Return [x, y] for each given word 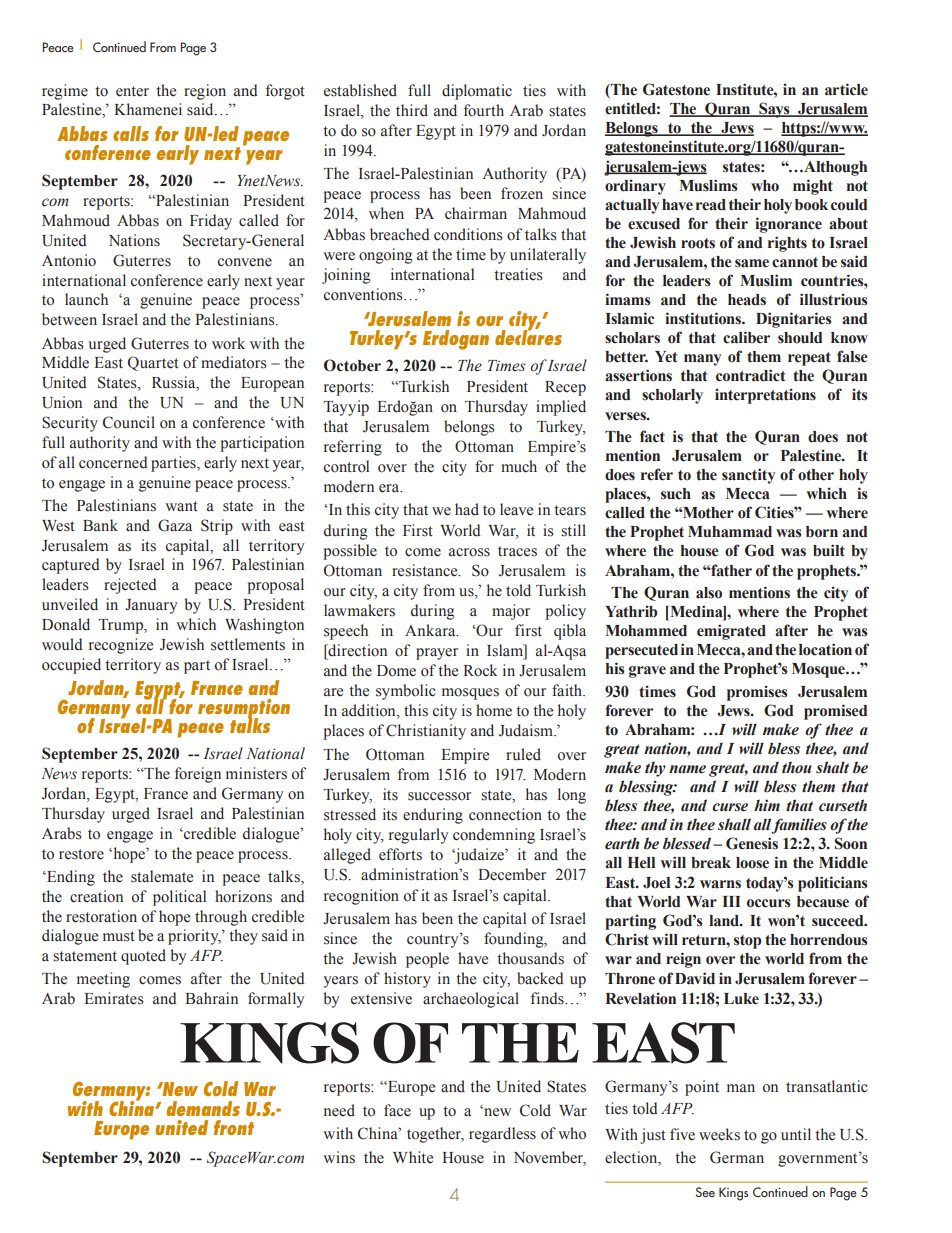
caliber [746, 337]
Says [774, 110]
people [427, 960]
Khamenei [148, 109]
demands [203, 1108]
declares [528, 336]
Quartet [153, 363]
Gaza [175, 525]
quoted [143, 957]
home [494, 710]
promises [757, 693]
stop [747, 942]
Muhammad [730, 532]
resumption [244, 710]
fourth [484, 110]
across [469, 552]
